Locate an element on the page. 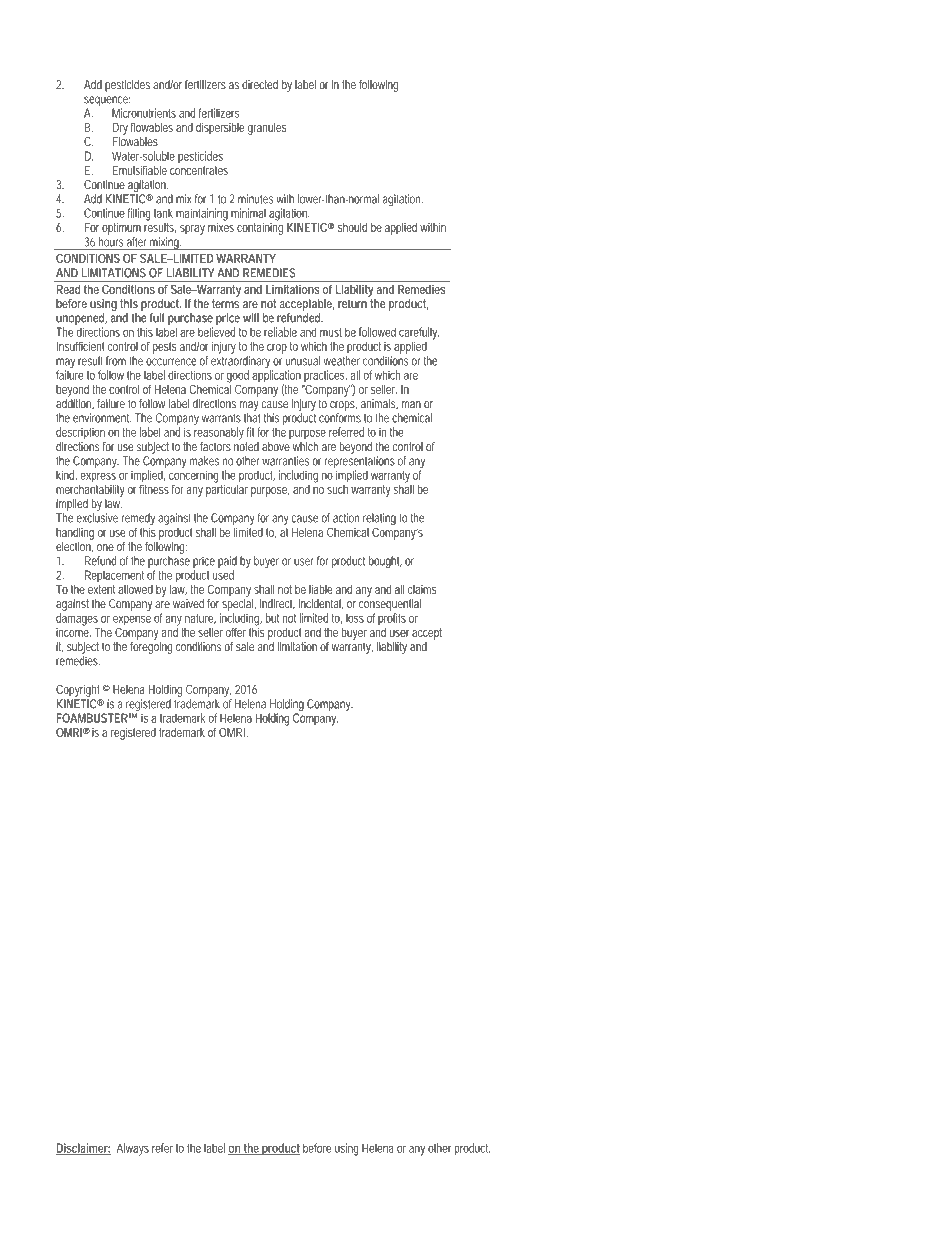 The image size is (952, 1233). foregoing is located at coordinates (151, 648).
